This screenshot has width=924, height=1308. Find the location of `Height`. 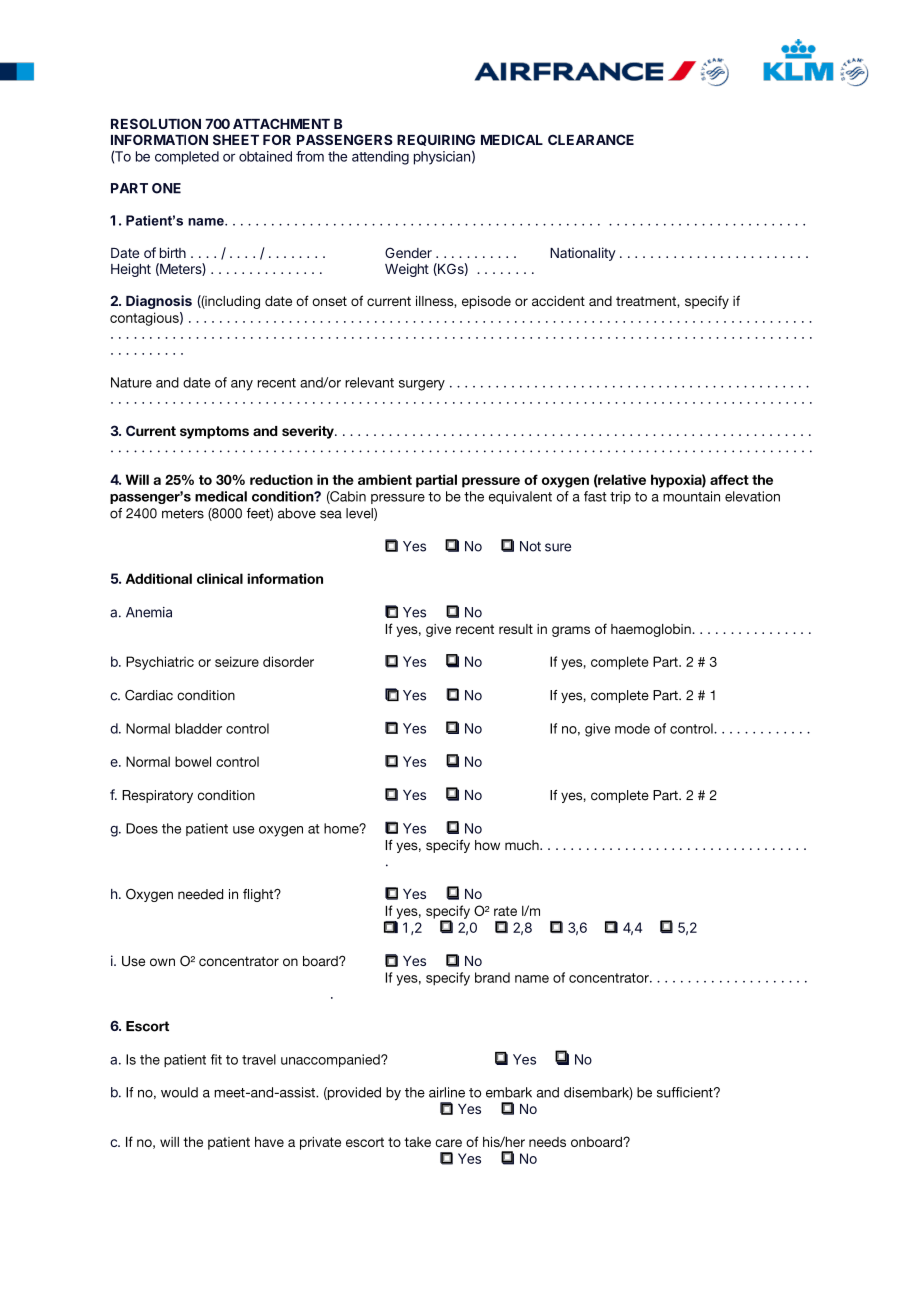

Height is located at coordinates (131, 270).
